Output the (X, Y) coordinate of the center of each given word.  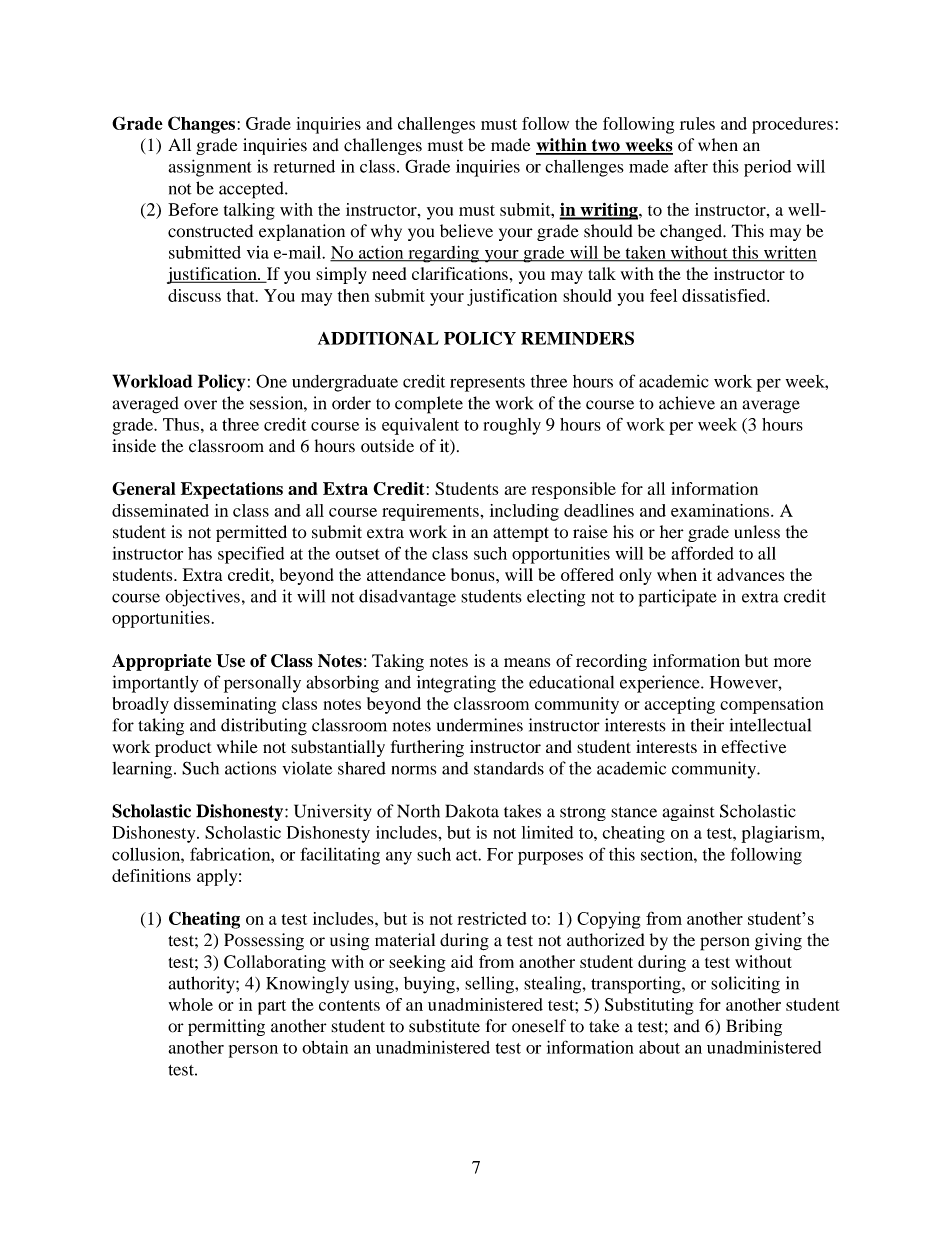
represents (487, 384)
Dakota (472, 811)
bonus (474, 574)
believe (466, 231)
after (691, 166)
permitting (226, 1027)
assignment (210, 168)
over (200, 405)
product (183, 748)
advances (750, 574)
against (688, 812)
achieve (687, 403)
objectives (203, 598)
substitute (444, 1026)
